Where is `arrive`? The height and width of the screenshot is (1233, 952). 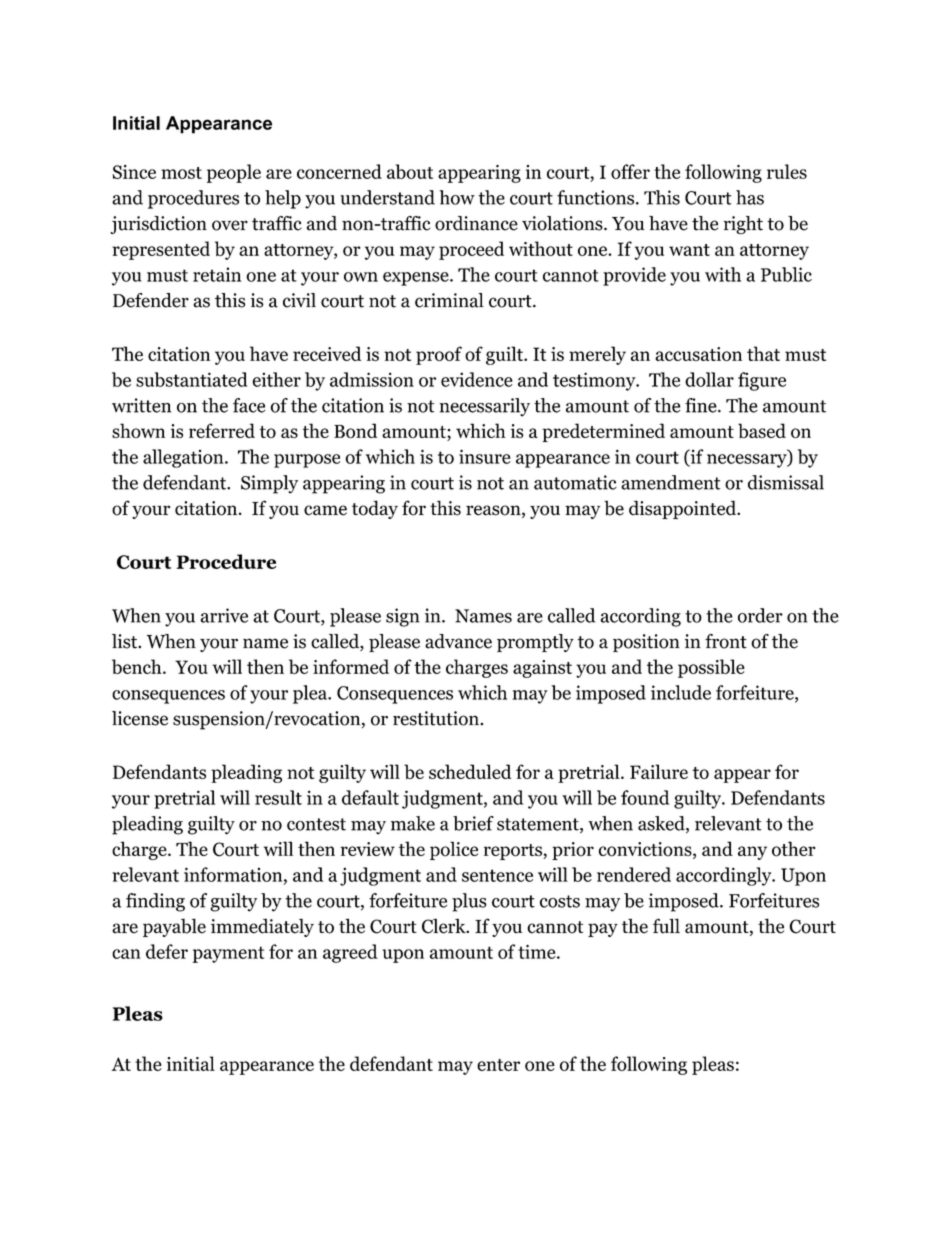
arrive is located at coordinates (224, 615).
